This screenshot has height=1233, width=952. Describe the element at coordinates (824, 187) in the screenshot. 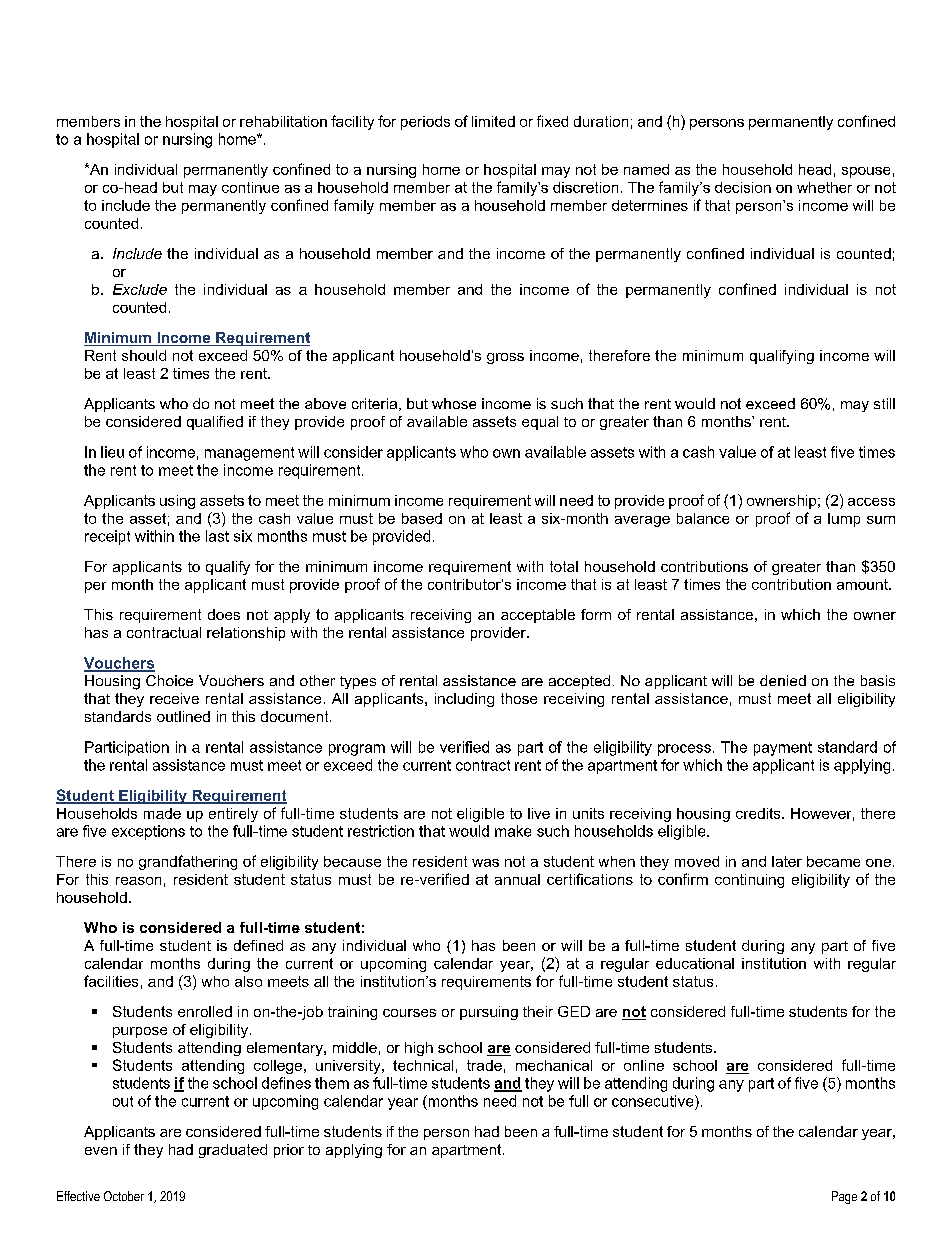

I see `whether` at that location.
